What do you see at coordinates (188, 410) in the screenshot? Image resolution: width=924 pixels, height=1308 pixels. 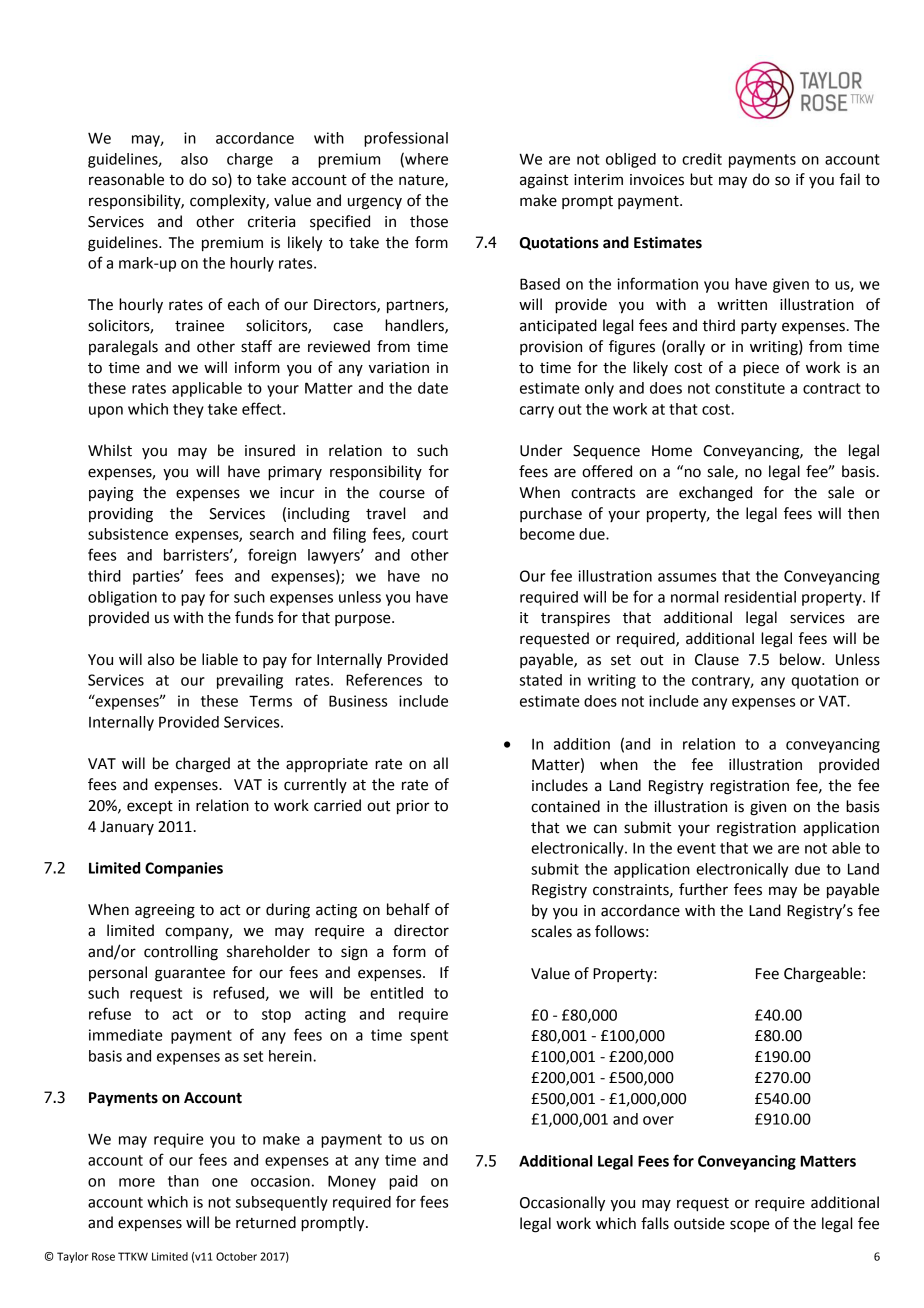 I see `they` at bounding box center [188, 410].
